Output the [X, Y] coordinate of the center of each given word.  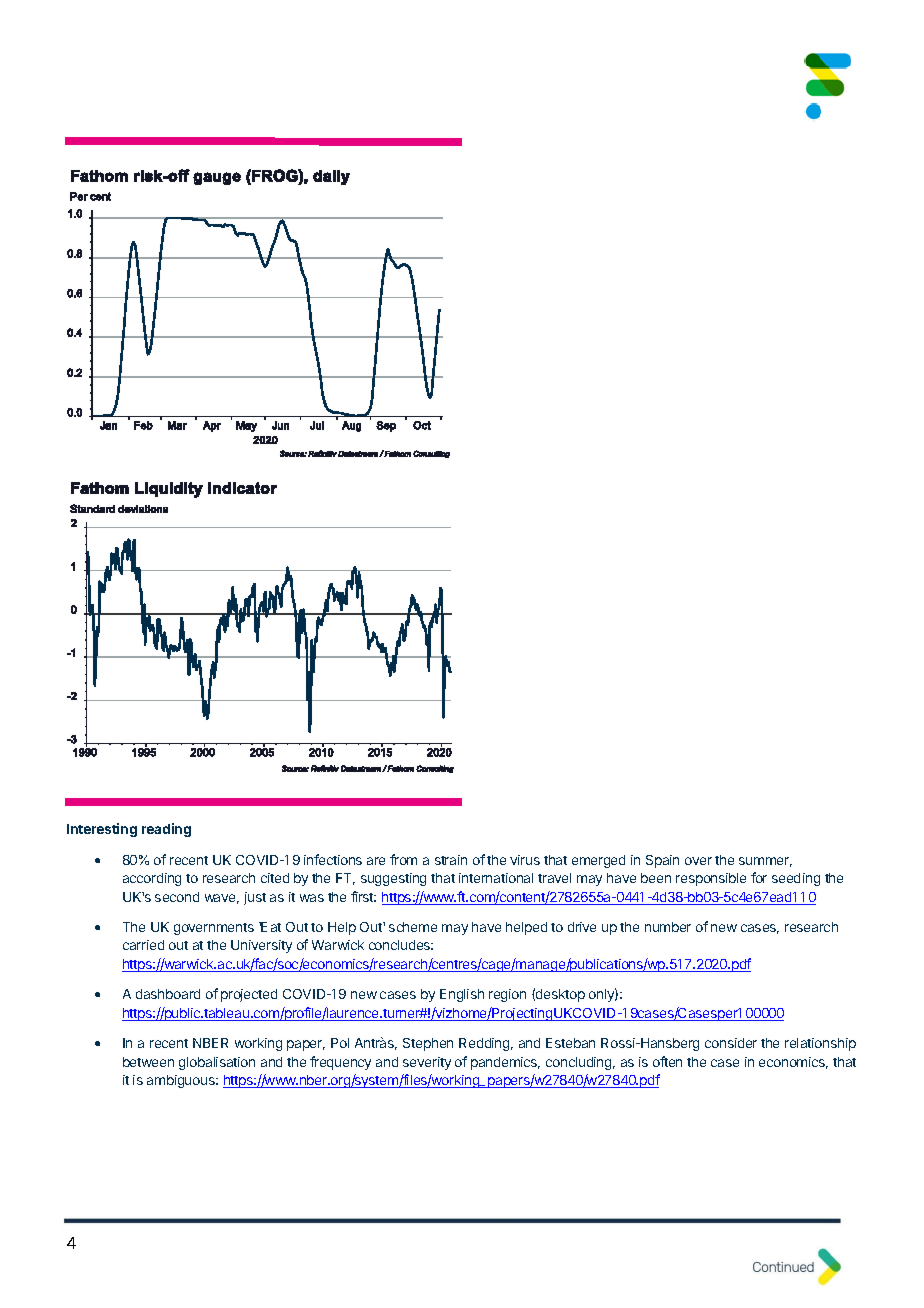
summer [765, 862]
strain [451, 860]
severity [427, 1063]
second [177, 897]
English [462, 995]
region [507, 995]
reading [166, 830]
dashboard [168, 994]
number [668, 927]
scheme [413, 927]
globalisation [217, 1063]
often [667, 1061]
